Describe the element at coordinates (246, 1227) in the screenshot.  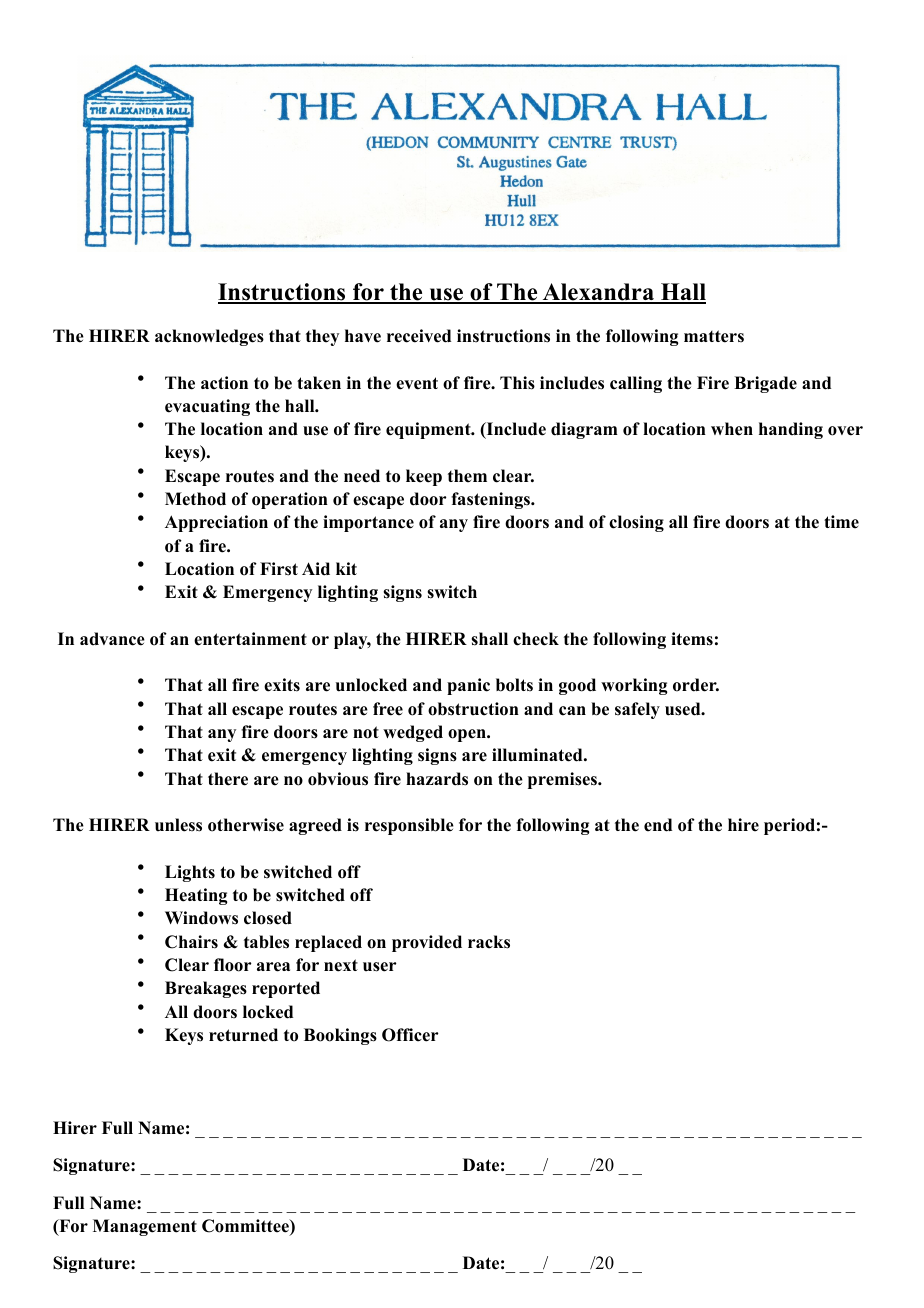
I see `Committee` at that location.
